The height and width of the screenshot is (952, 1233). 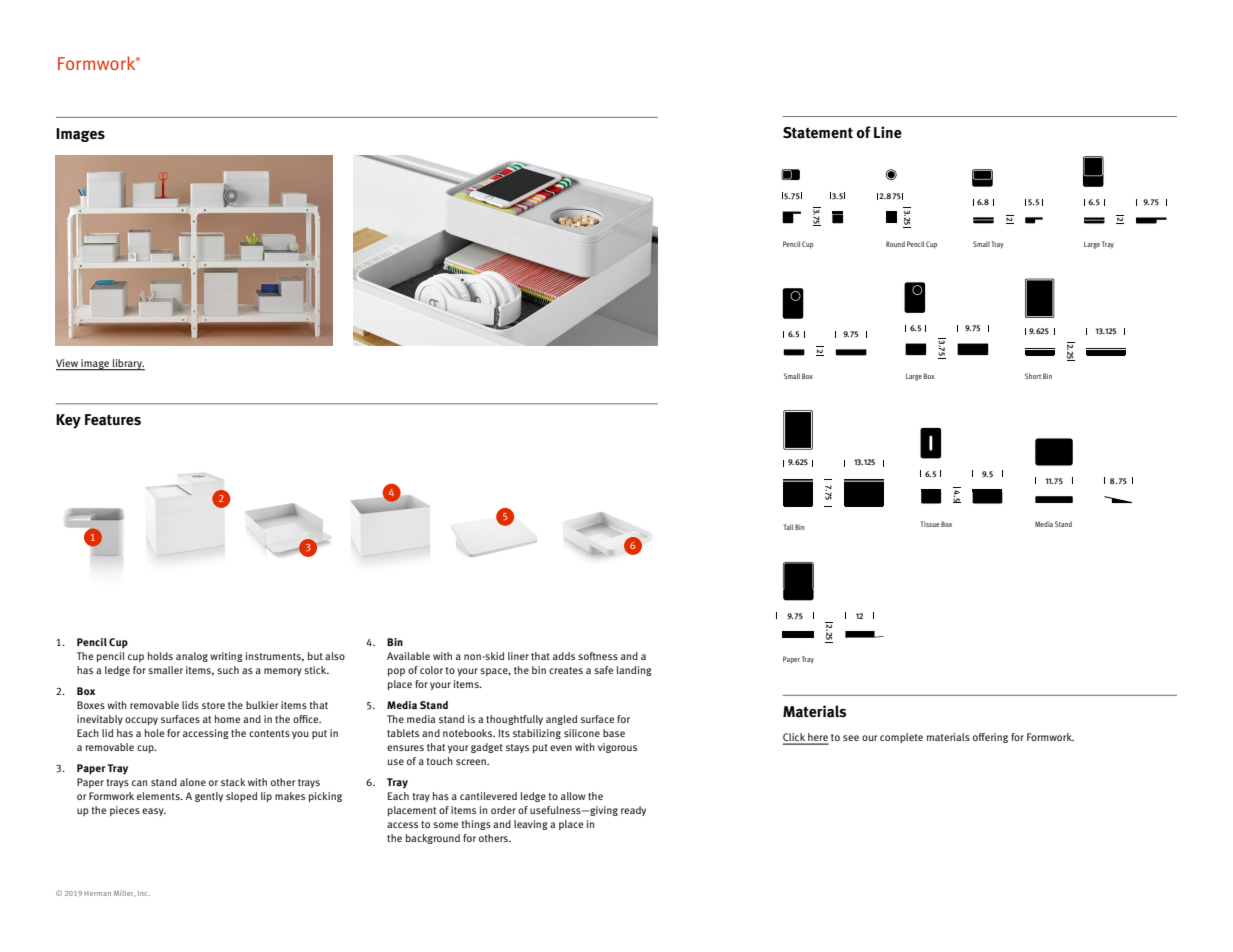 I want to click on Inc, so click(x=144, y=893).
